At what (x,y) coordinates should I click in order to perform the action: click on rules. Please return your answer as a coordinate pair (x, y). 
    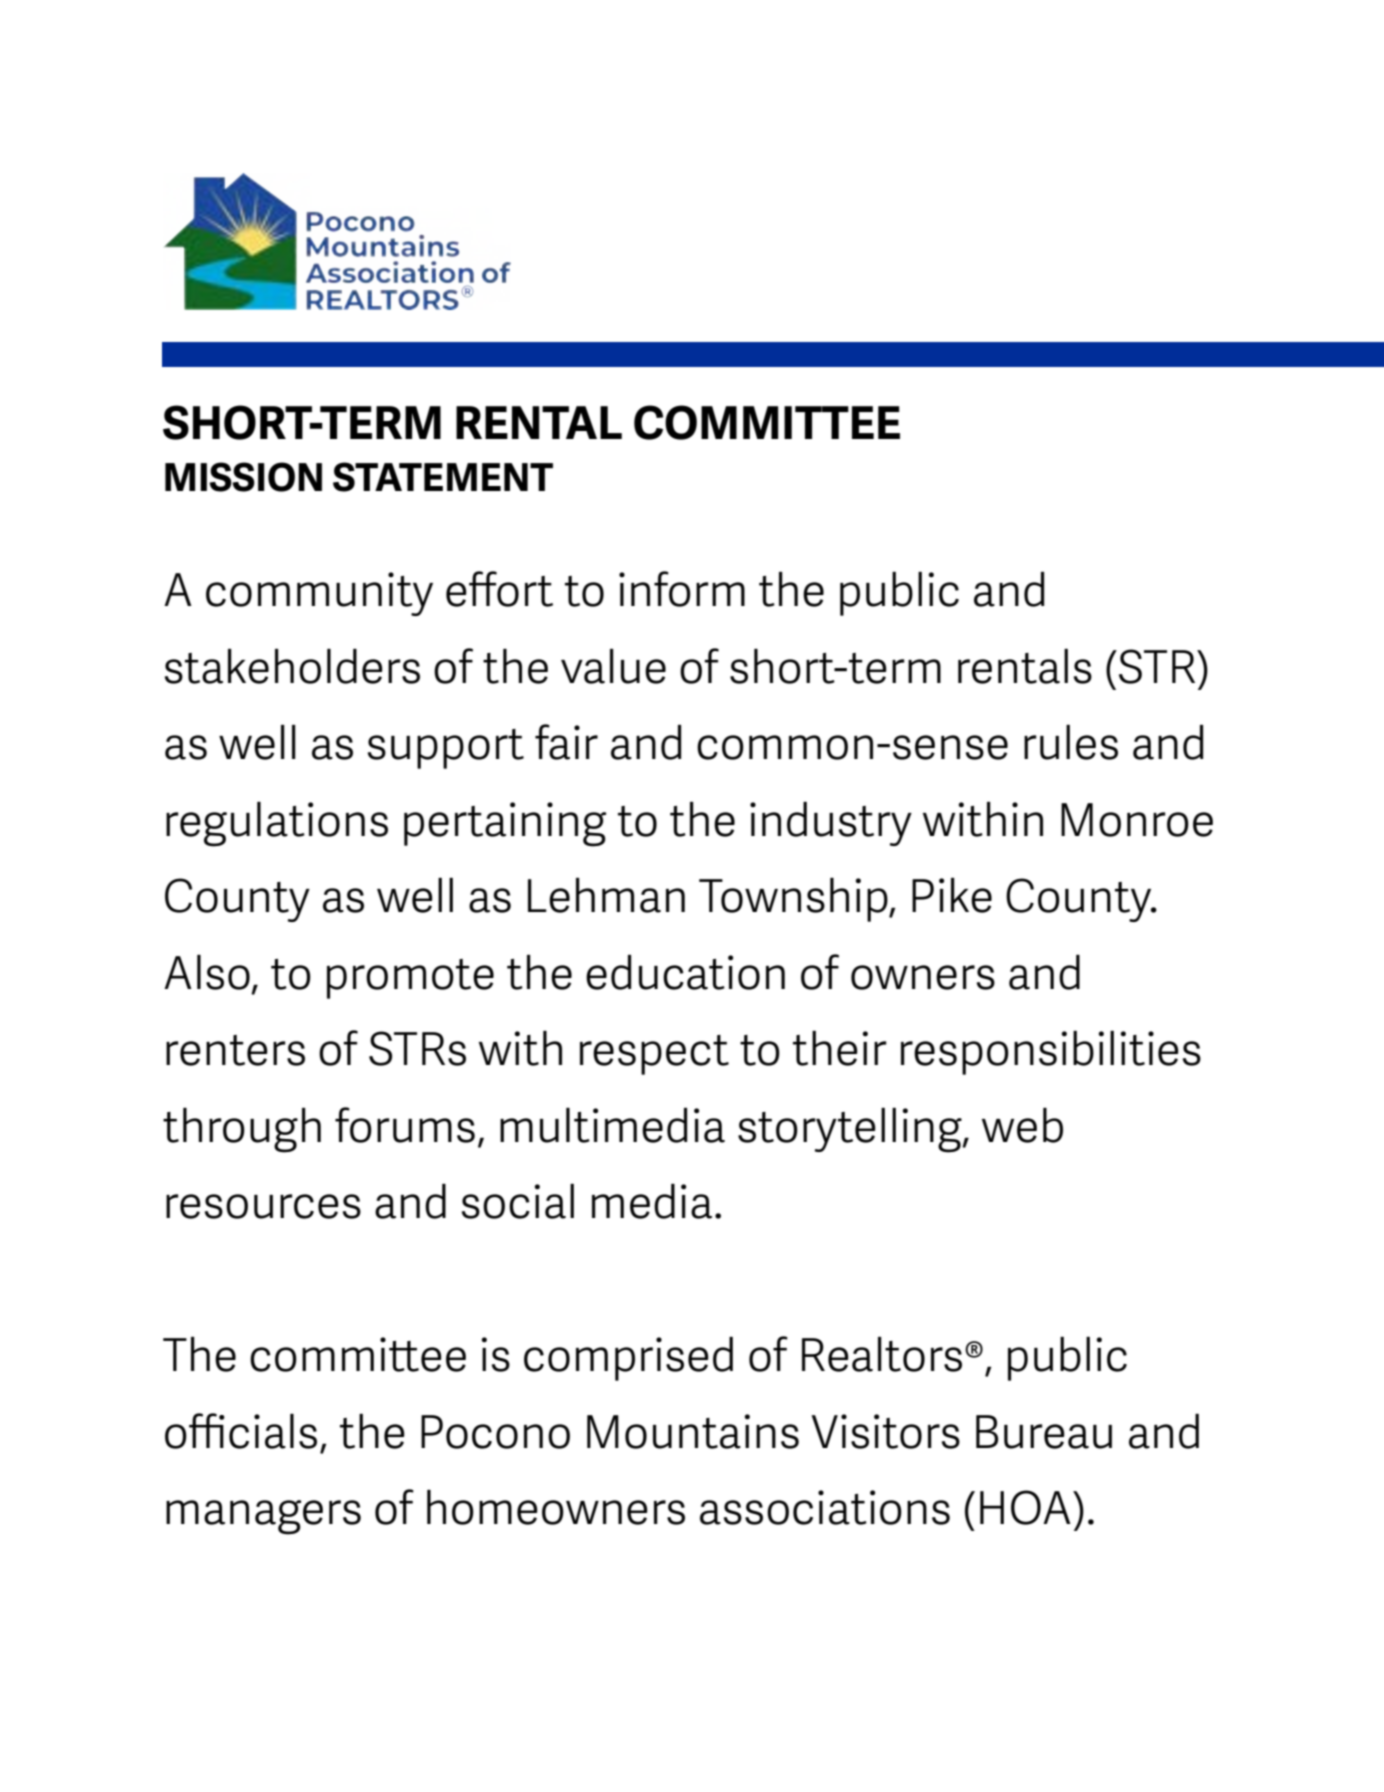
    Looking at the image, I should click on (1071, 742).
